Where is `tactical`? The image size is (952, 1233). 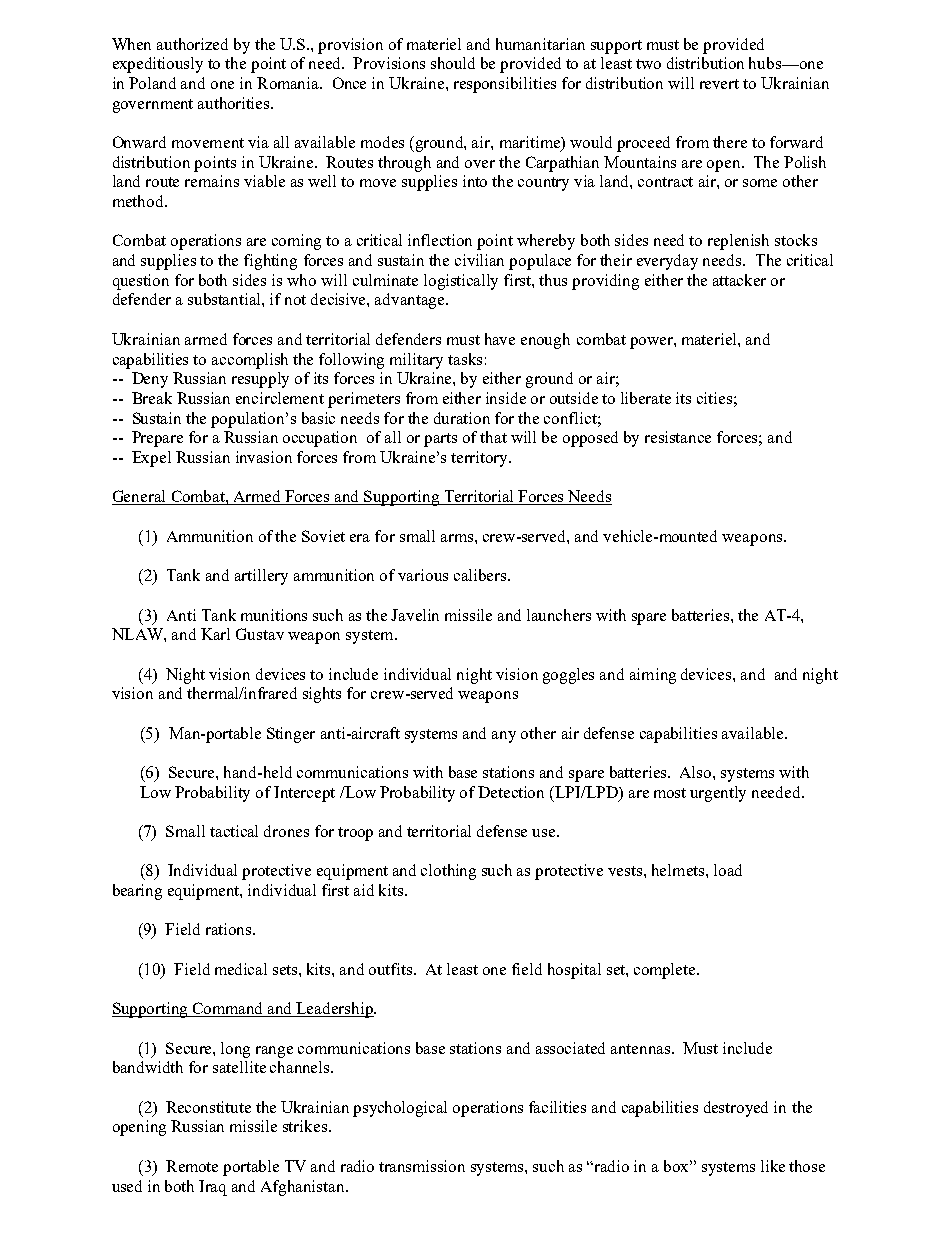
tactical is located at coordinates (234, 831).
